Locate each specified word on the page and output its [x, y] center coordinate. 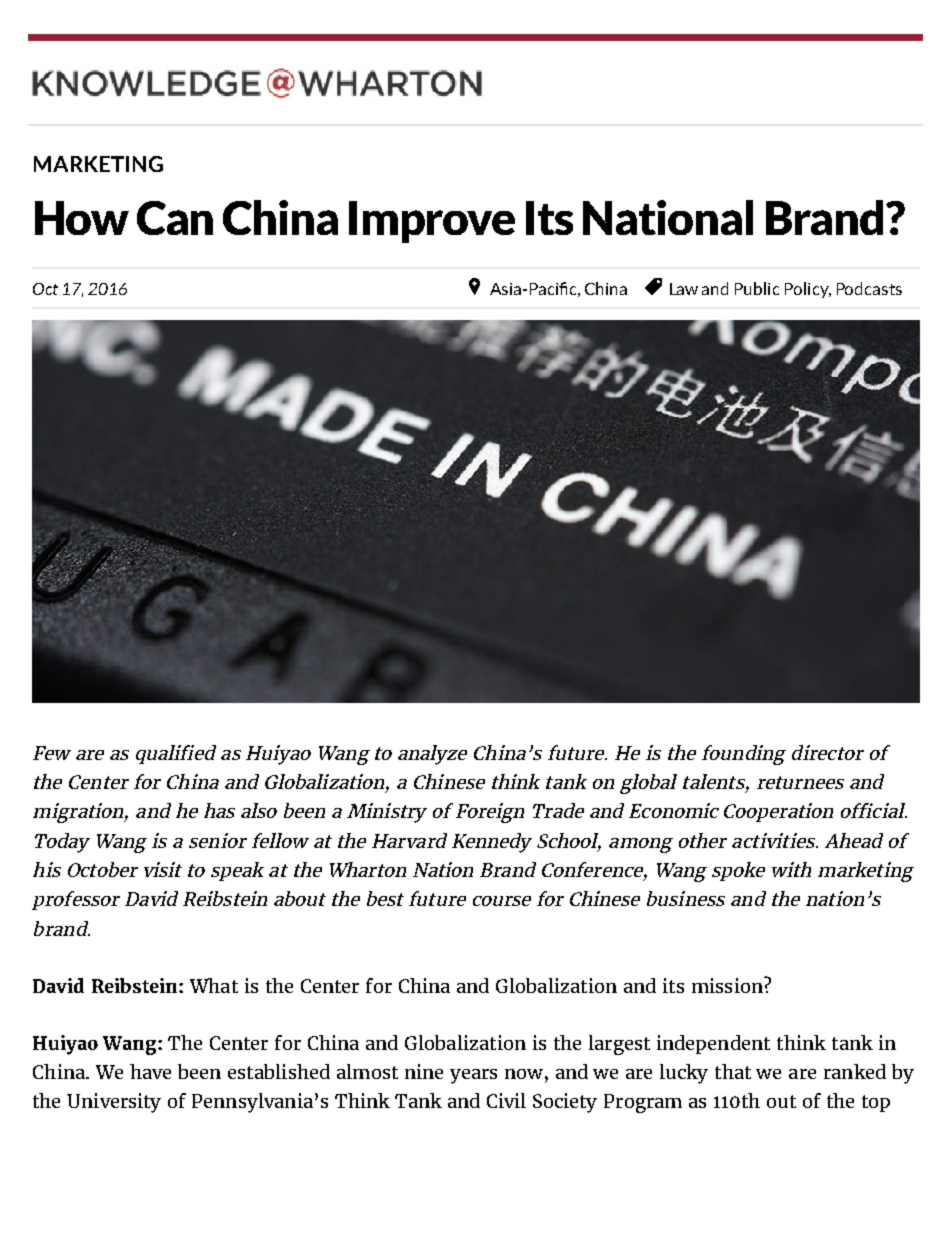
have [150, 1071]
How [82, 218]
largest [619, 1045]
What [214, 985]
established [279, 1071]
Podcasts [869, 288]
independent [713, 1044]
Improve [432, 222]
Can [175, 218]
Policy [808, 290]
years [473, 1076]
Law [684, 289]
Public [757, 288]
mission [728, 985]
